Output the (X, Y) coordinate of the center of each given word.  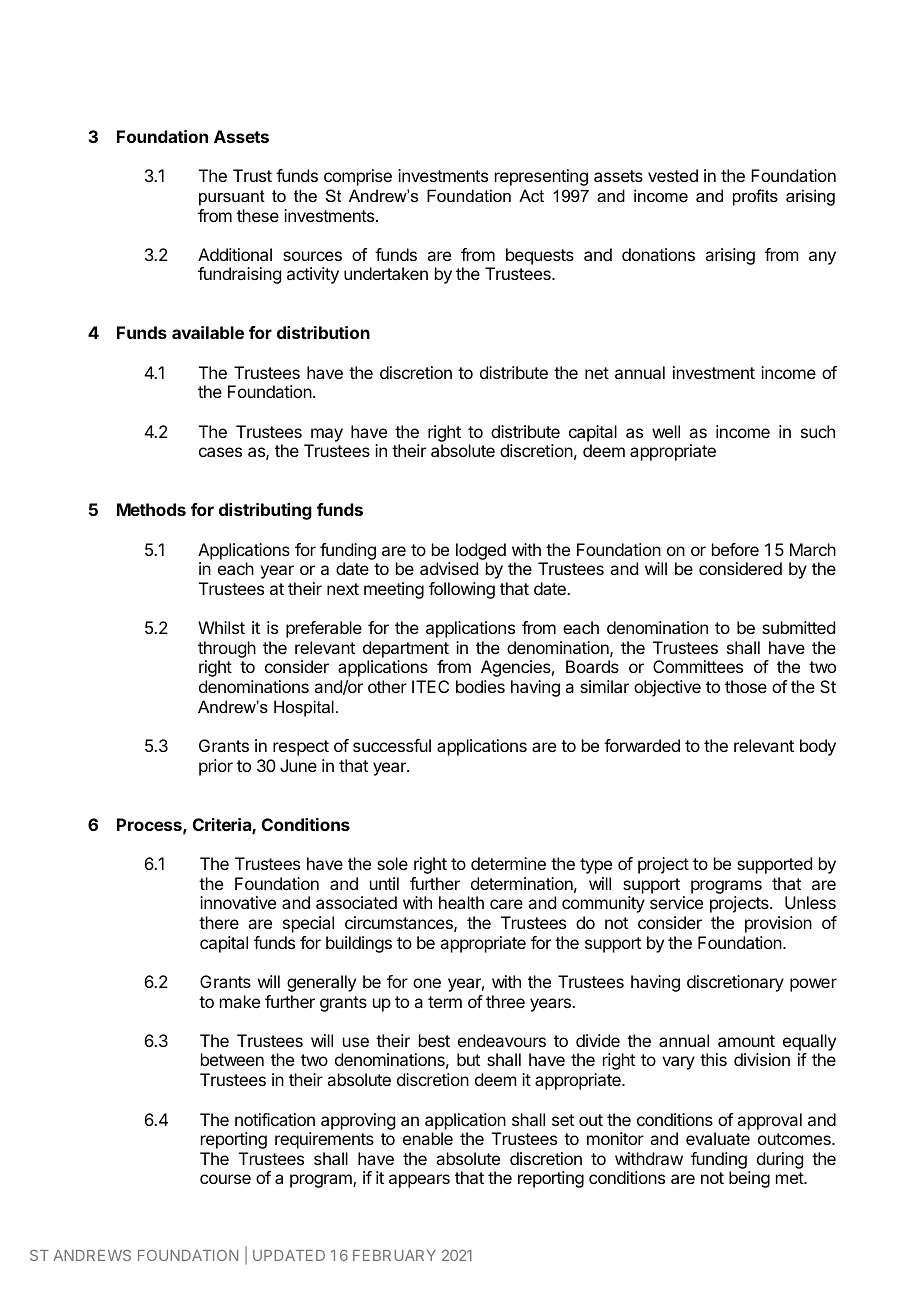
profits (755, 197)
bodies (480, 686)
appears (419, 1181)
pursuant (232, 198)
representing (541, 177)
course (225, 1179)
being (749, 1179)
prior (216, 767)
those (746, 686)
